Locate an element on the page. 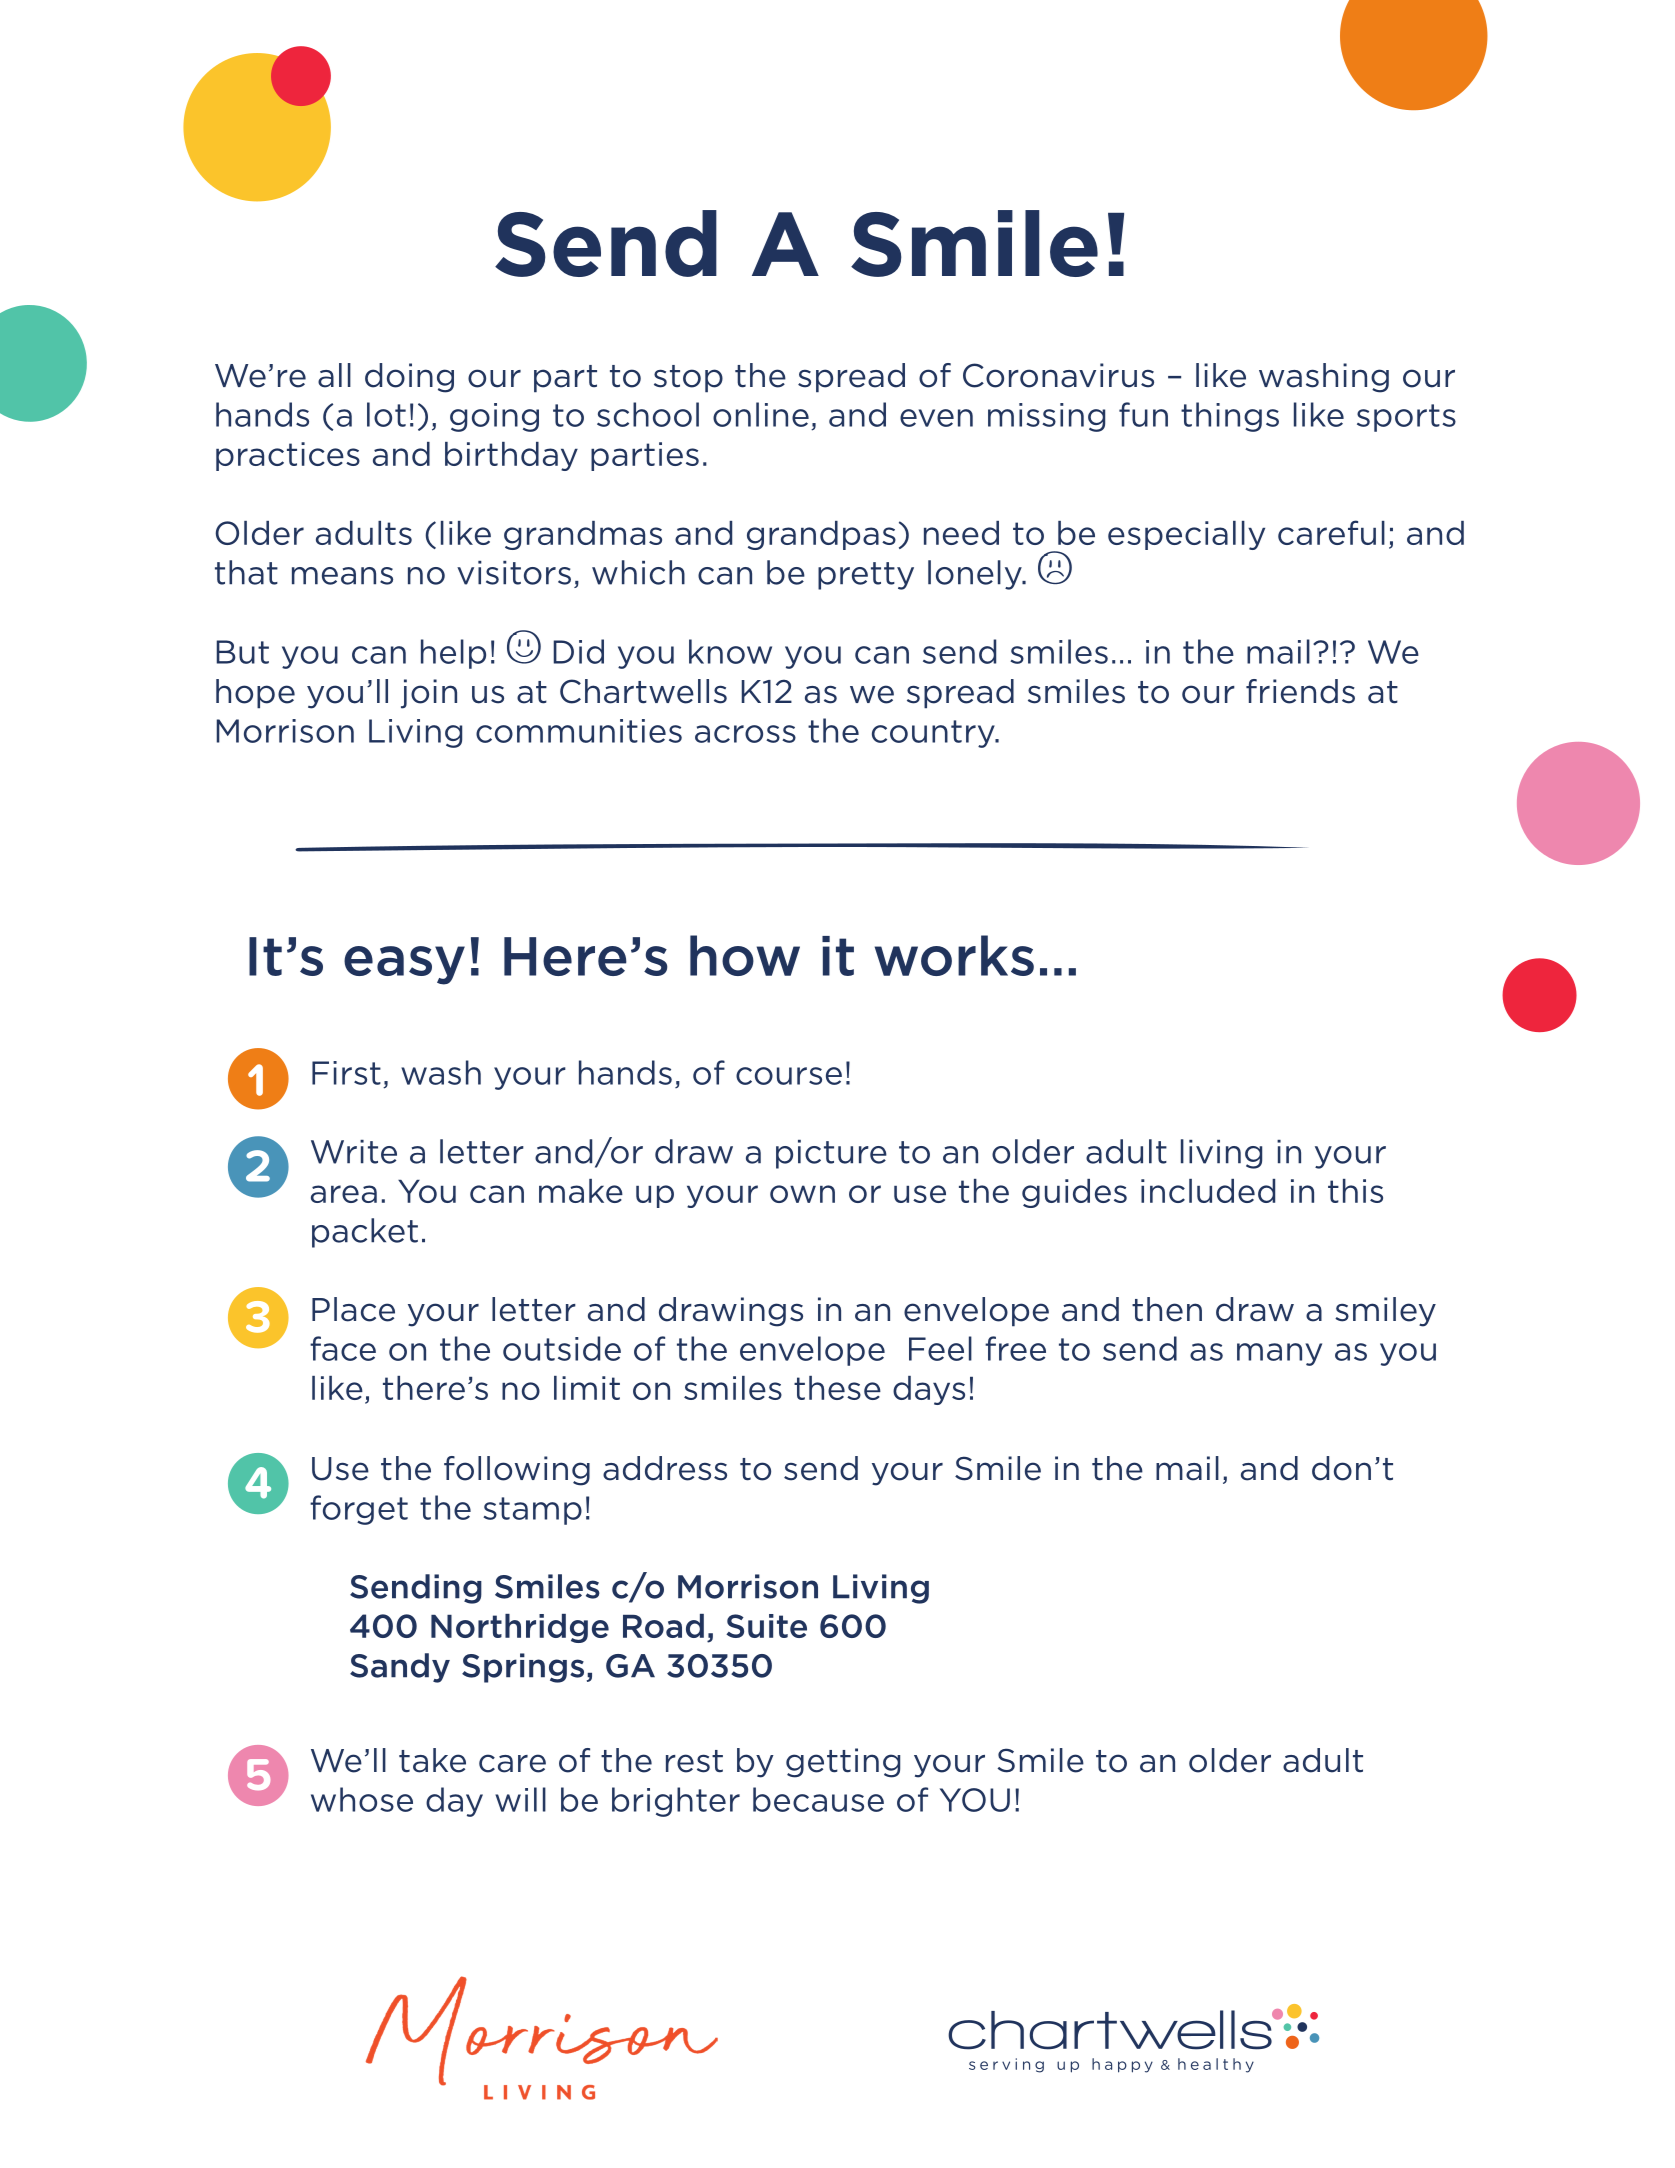 The height and width of the image is (2168, 1675). join is located at coordinates (429, 694).
